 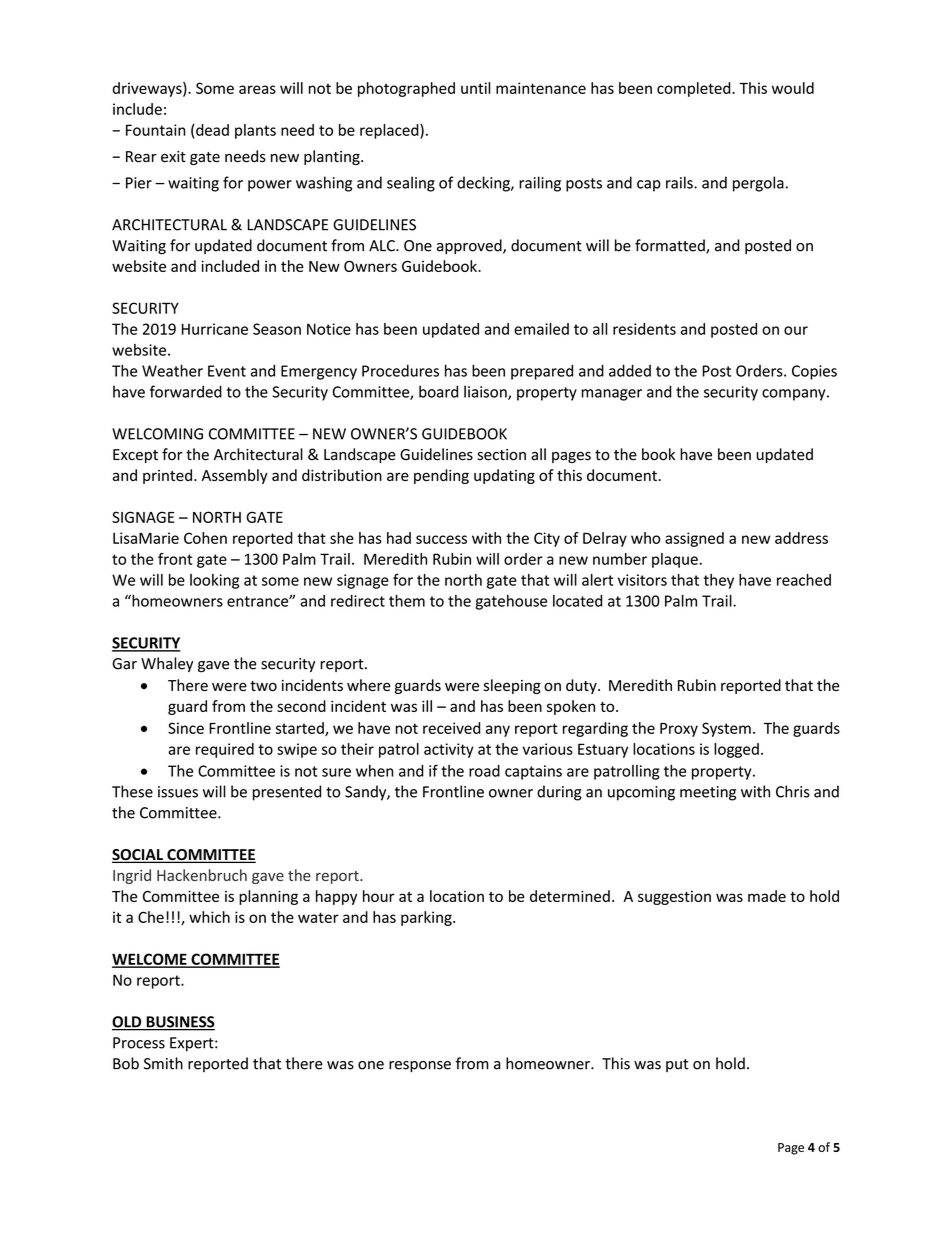 What do you see at coordinates (476, 88) in the page?
I see `until` at bounding box center [476, 88].
